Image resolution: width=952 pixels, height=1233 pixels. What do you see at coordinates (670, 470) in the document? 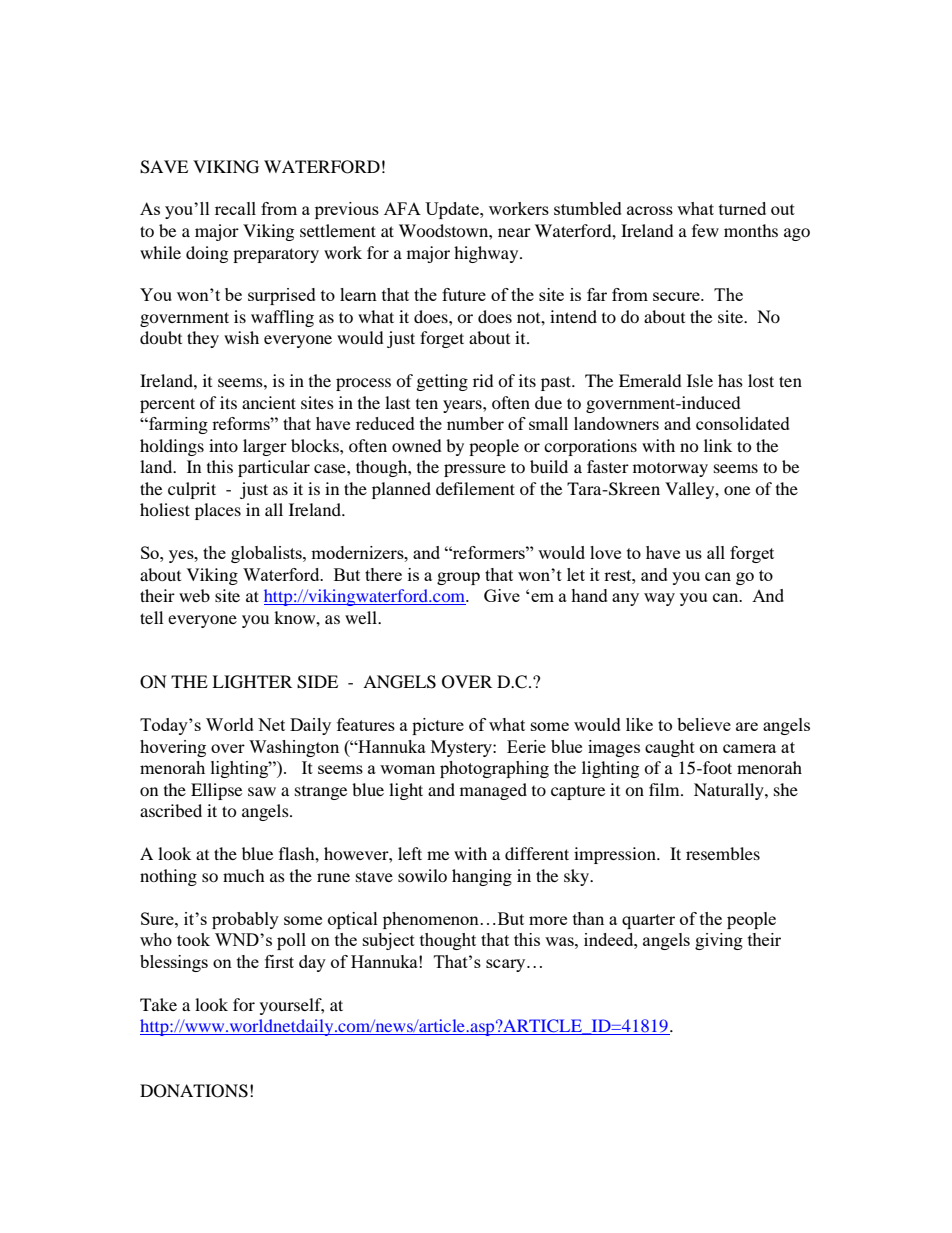
I see `motorway` at bounding box center [670, 470].
